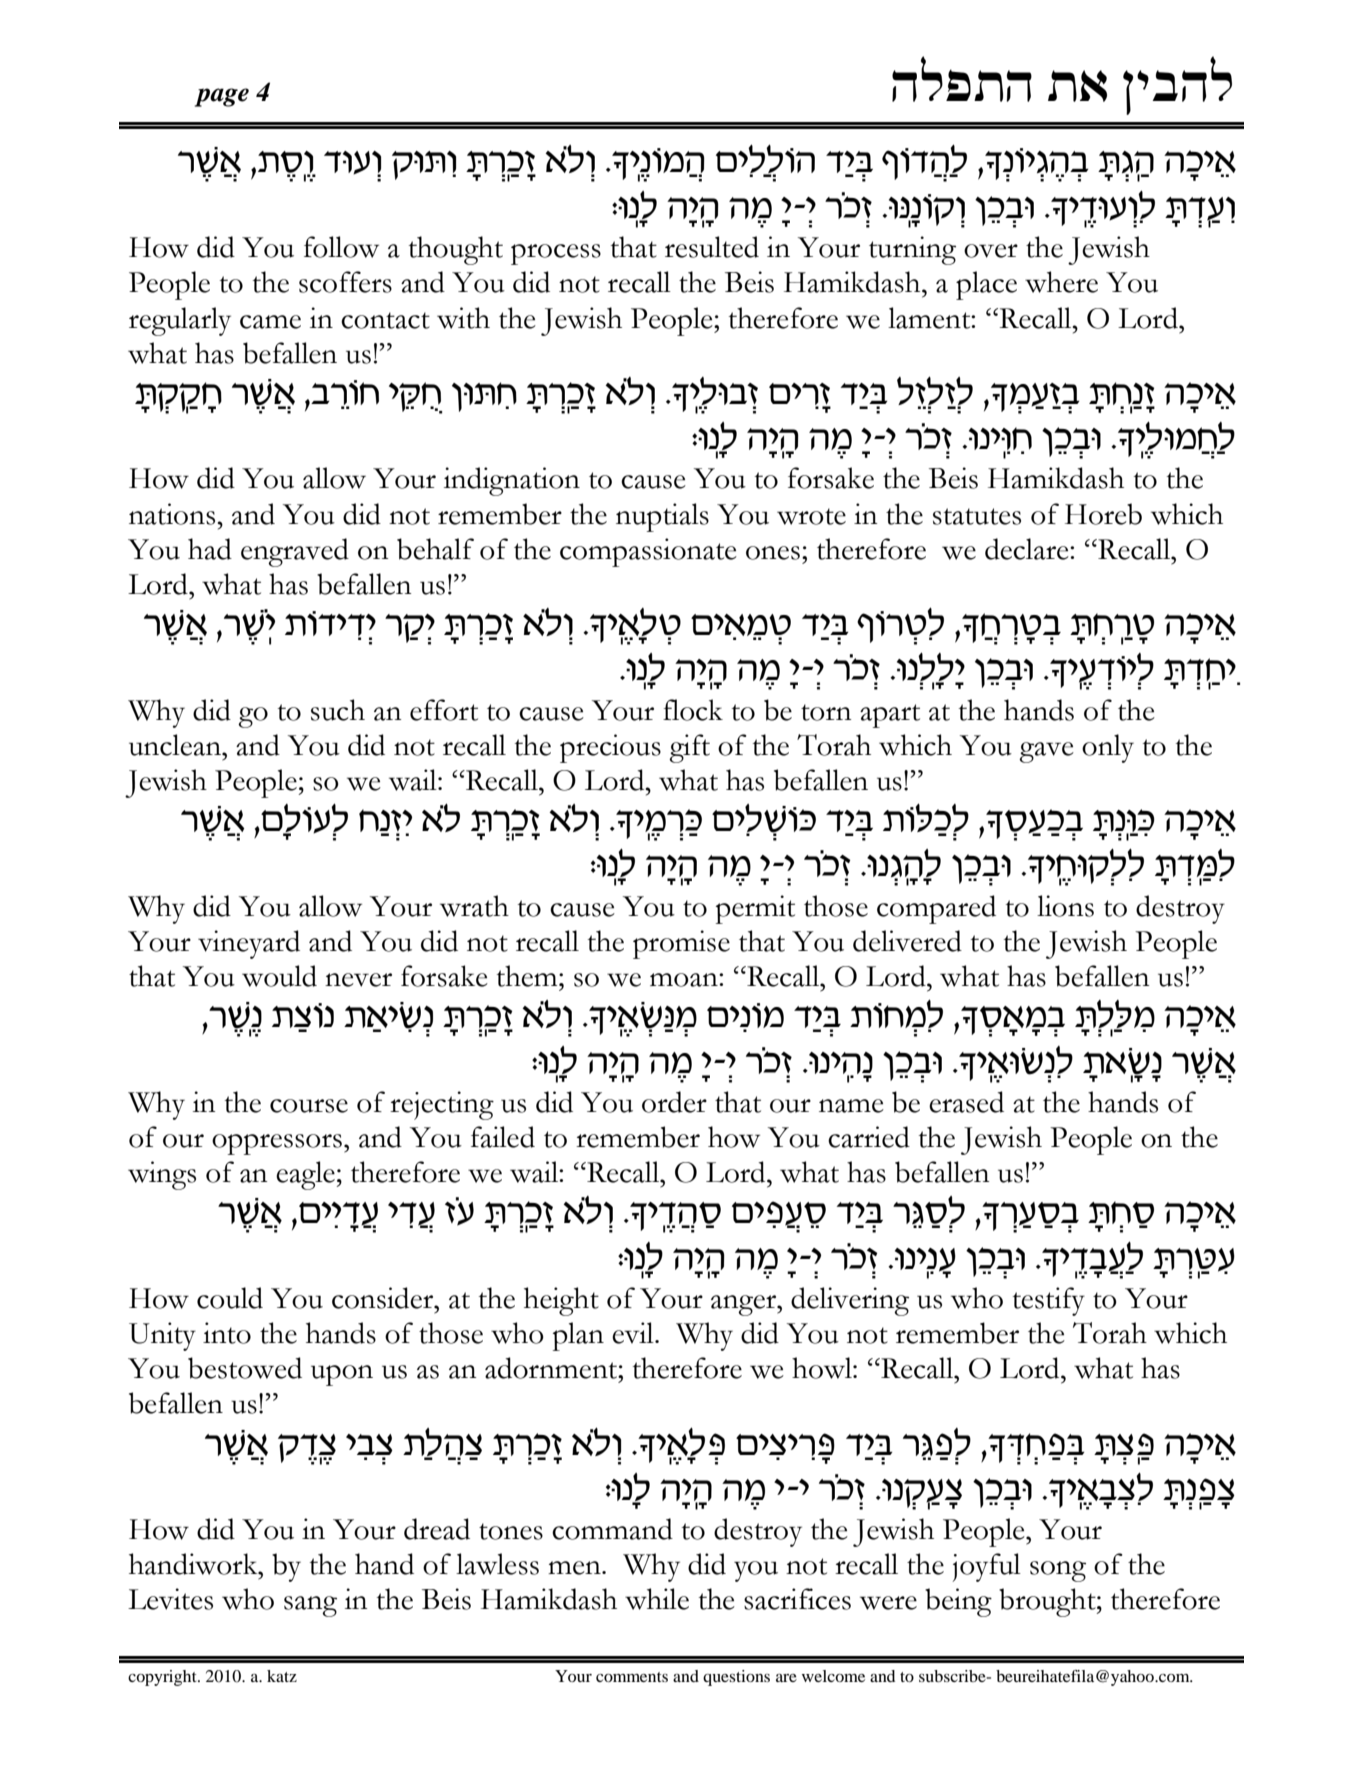 The width and height of the page is (1364, 1766). I want to click on testify, so click(1049, 1301).
